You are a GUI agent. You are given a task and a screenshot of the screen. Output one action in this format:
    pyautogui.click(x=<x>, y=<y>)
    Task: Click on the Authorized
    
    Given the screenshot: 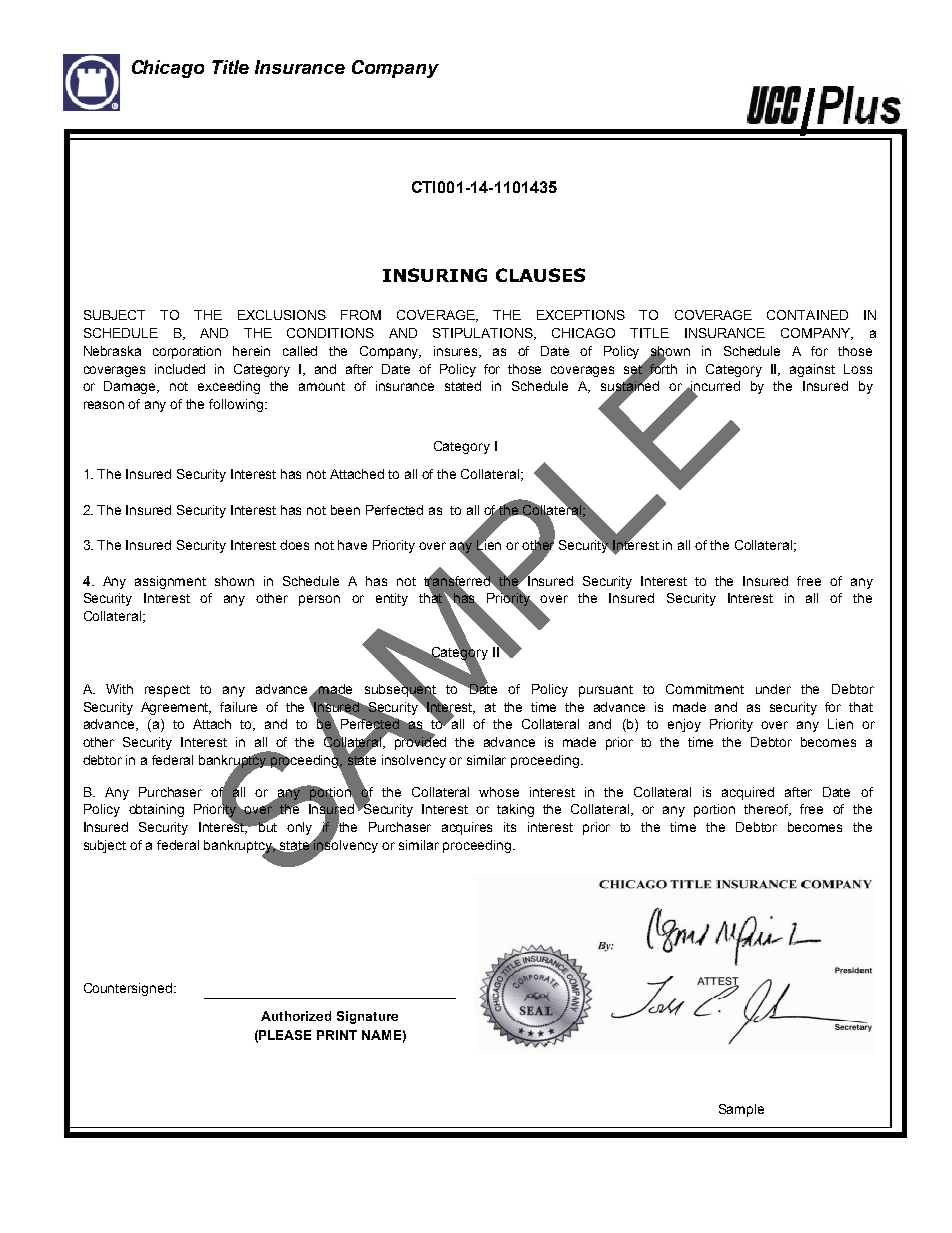 What is the action you would take?
    pyautogui.click(x=296, y=1016)
